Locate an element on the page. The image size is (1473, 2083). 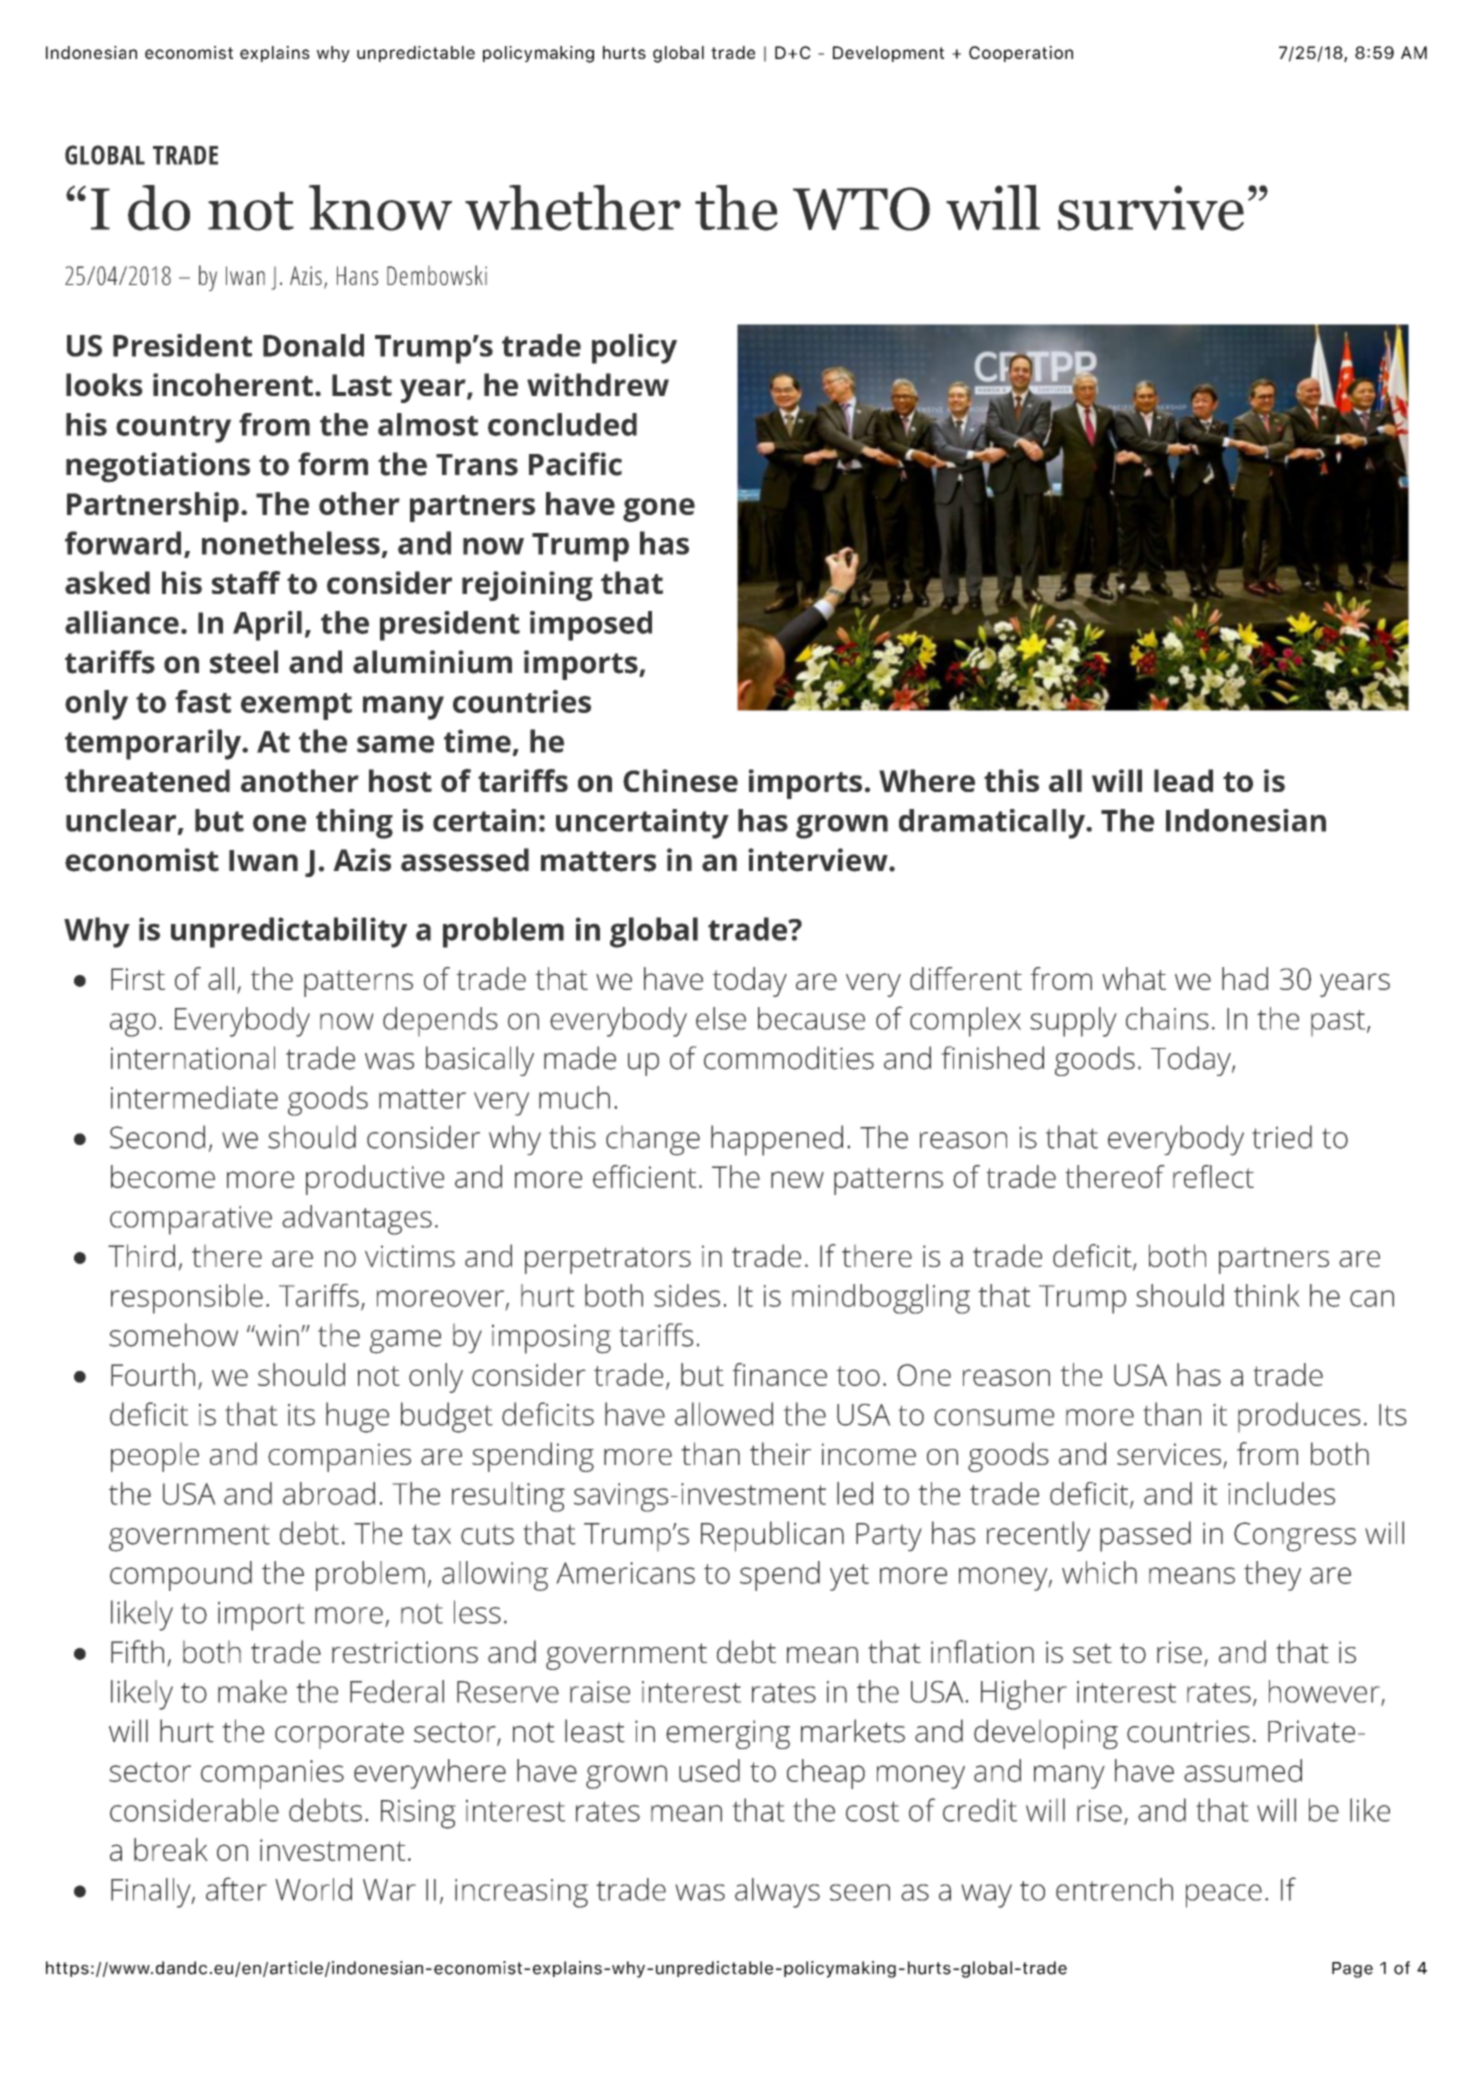
exempt is located at coordinates (296, 706).
